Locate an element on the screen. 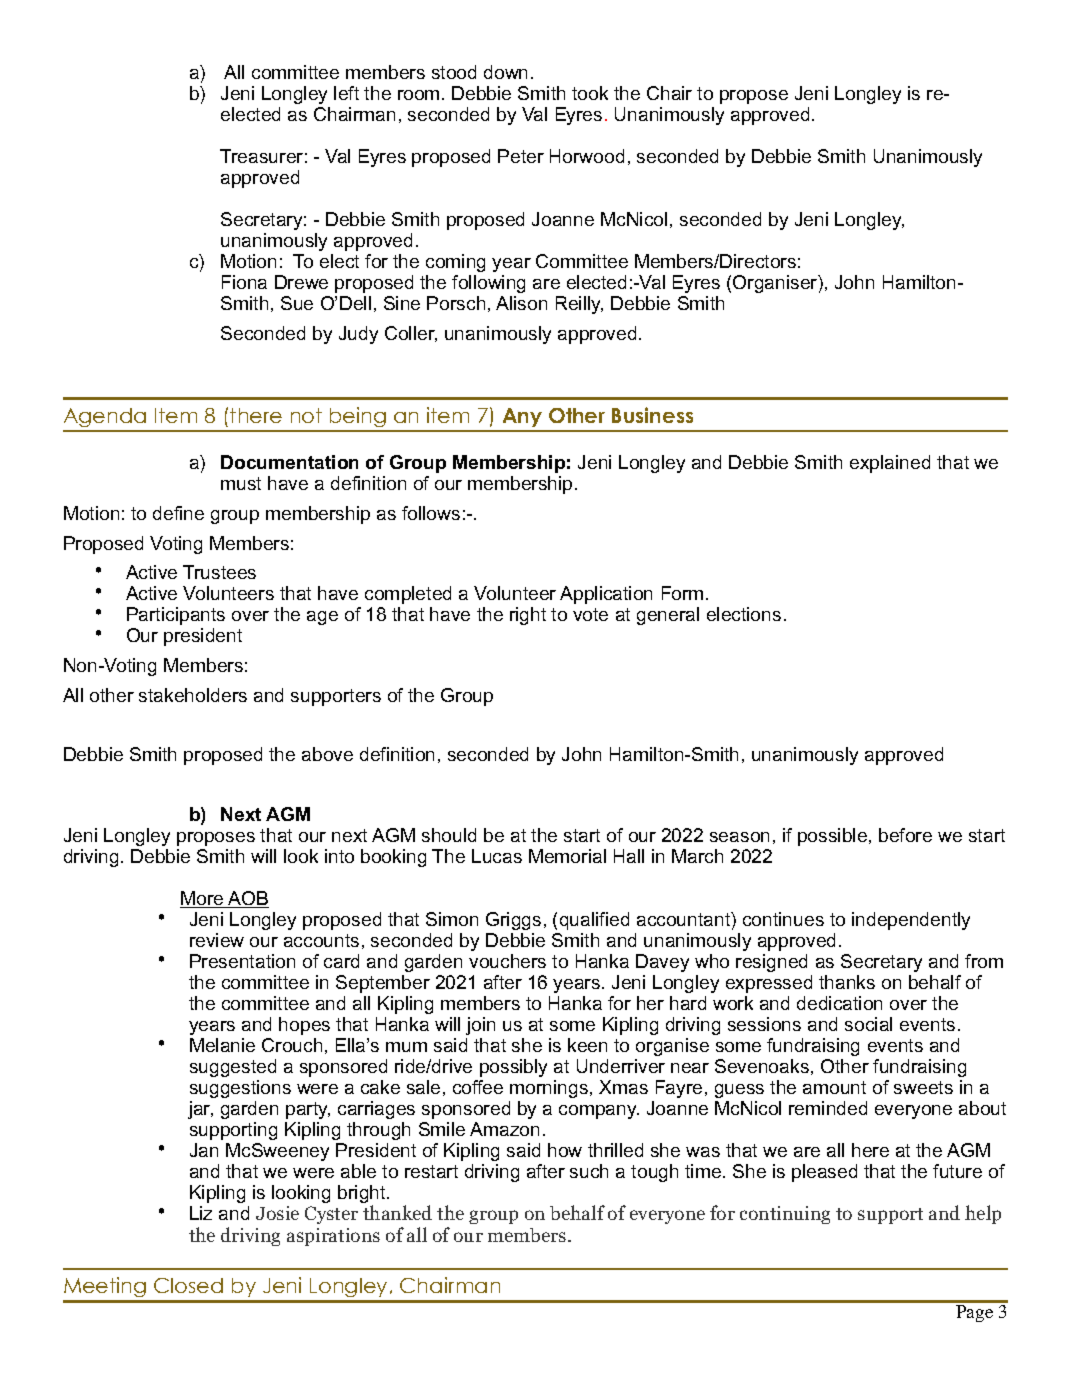 The height and width of the screenshot is (1386, 1071). left is located at coordinates (346, 93).
